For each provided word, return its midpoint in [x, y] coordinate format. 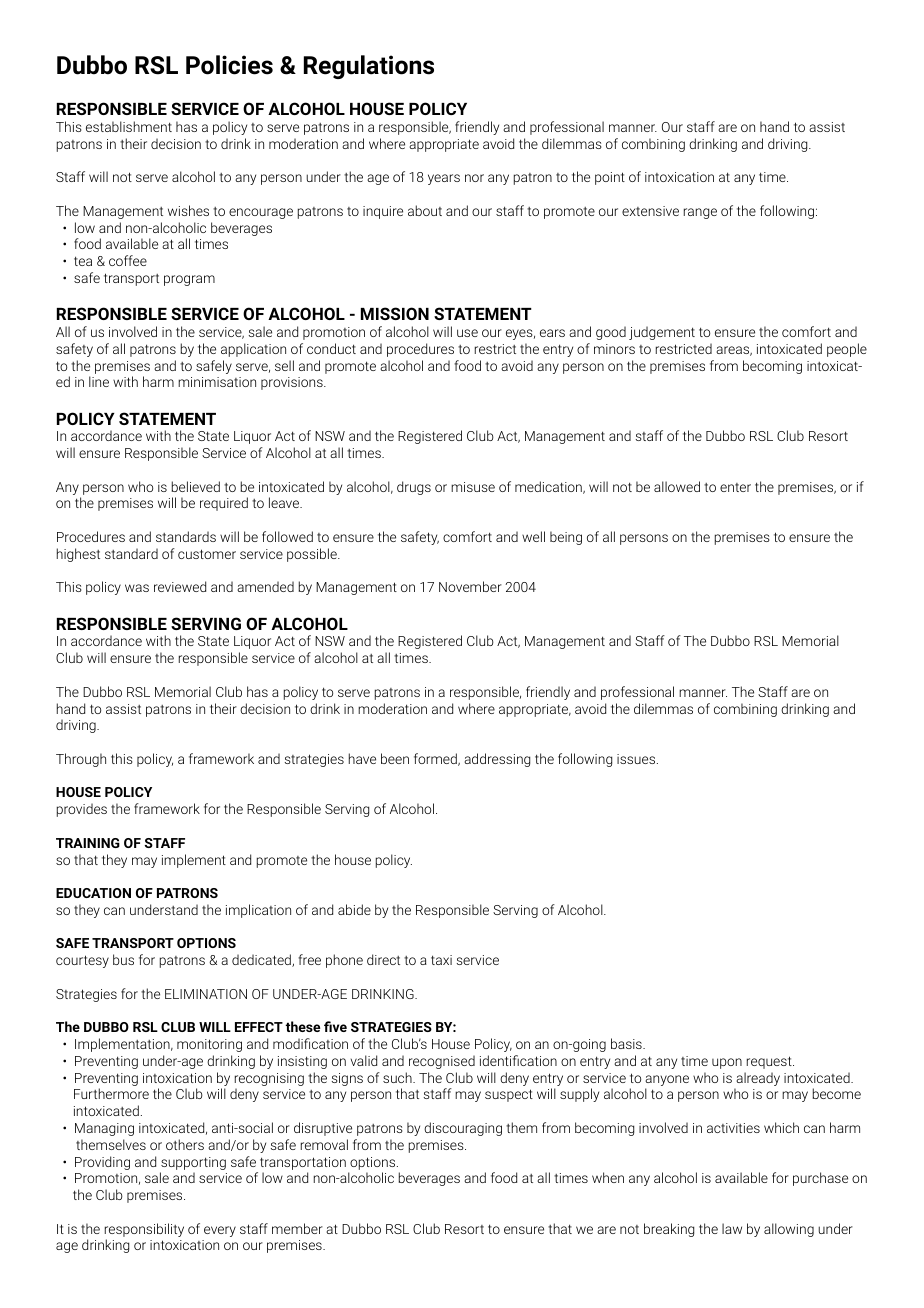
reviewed [180, 586]
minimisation [217, 382]
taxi [441, 960]
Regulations [369, 67]
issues [637, 759]
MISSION [395, 313]
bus [123, 959]
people [847, 350]
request [770, 1062]
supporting [193, 1163]
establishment [129, 126]
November [470, 586]
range [700, 213]
